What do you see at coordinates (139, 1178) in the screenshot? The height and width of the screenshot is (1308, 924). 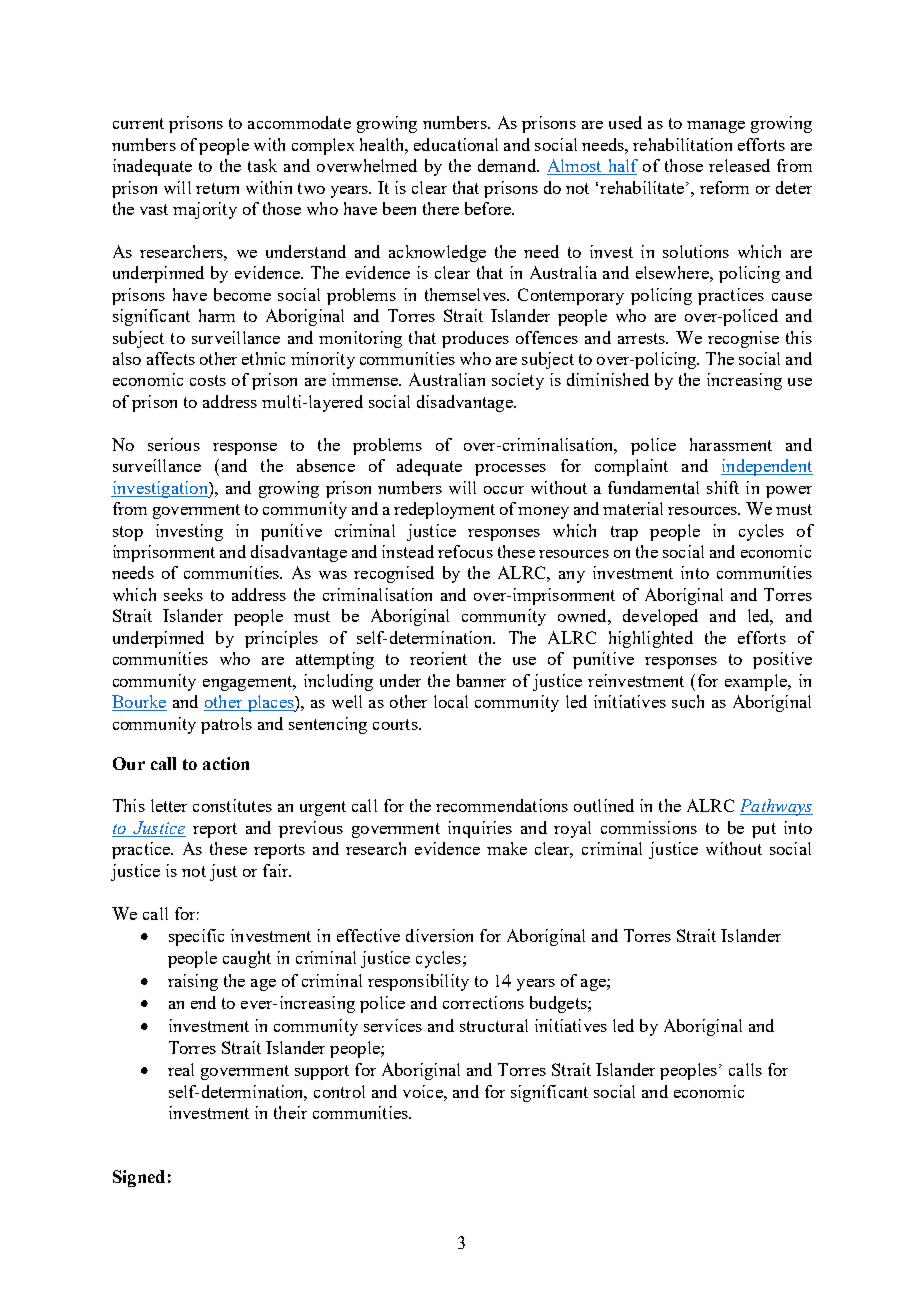 I see `Signed` at bounding box center [139, 1178].
